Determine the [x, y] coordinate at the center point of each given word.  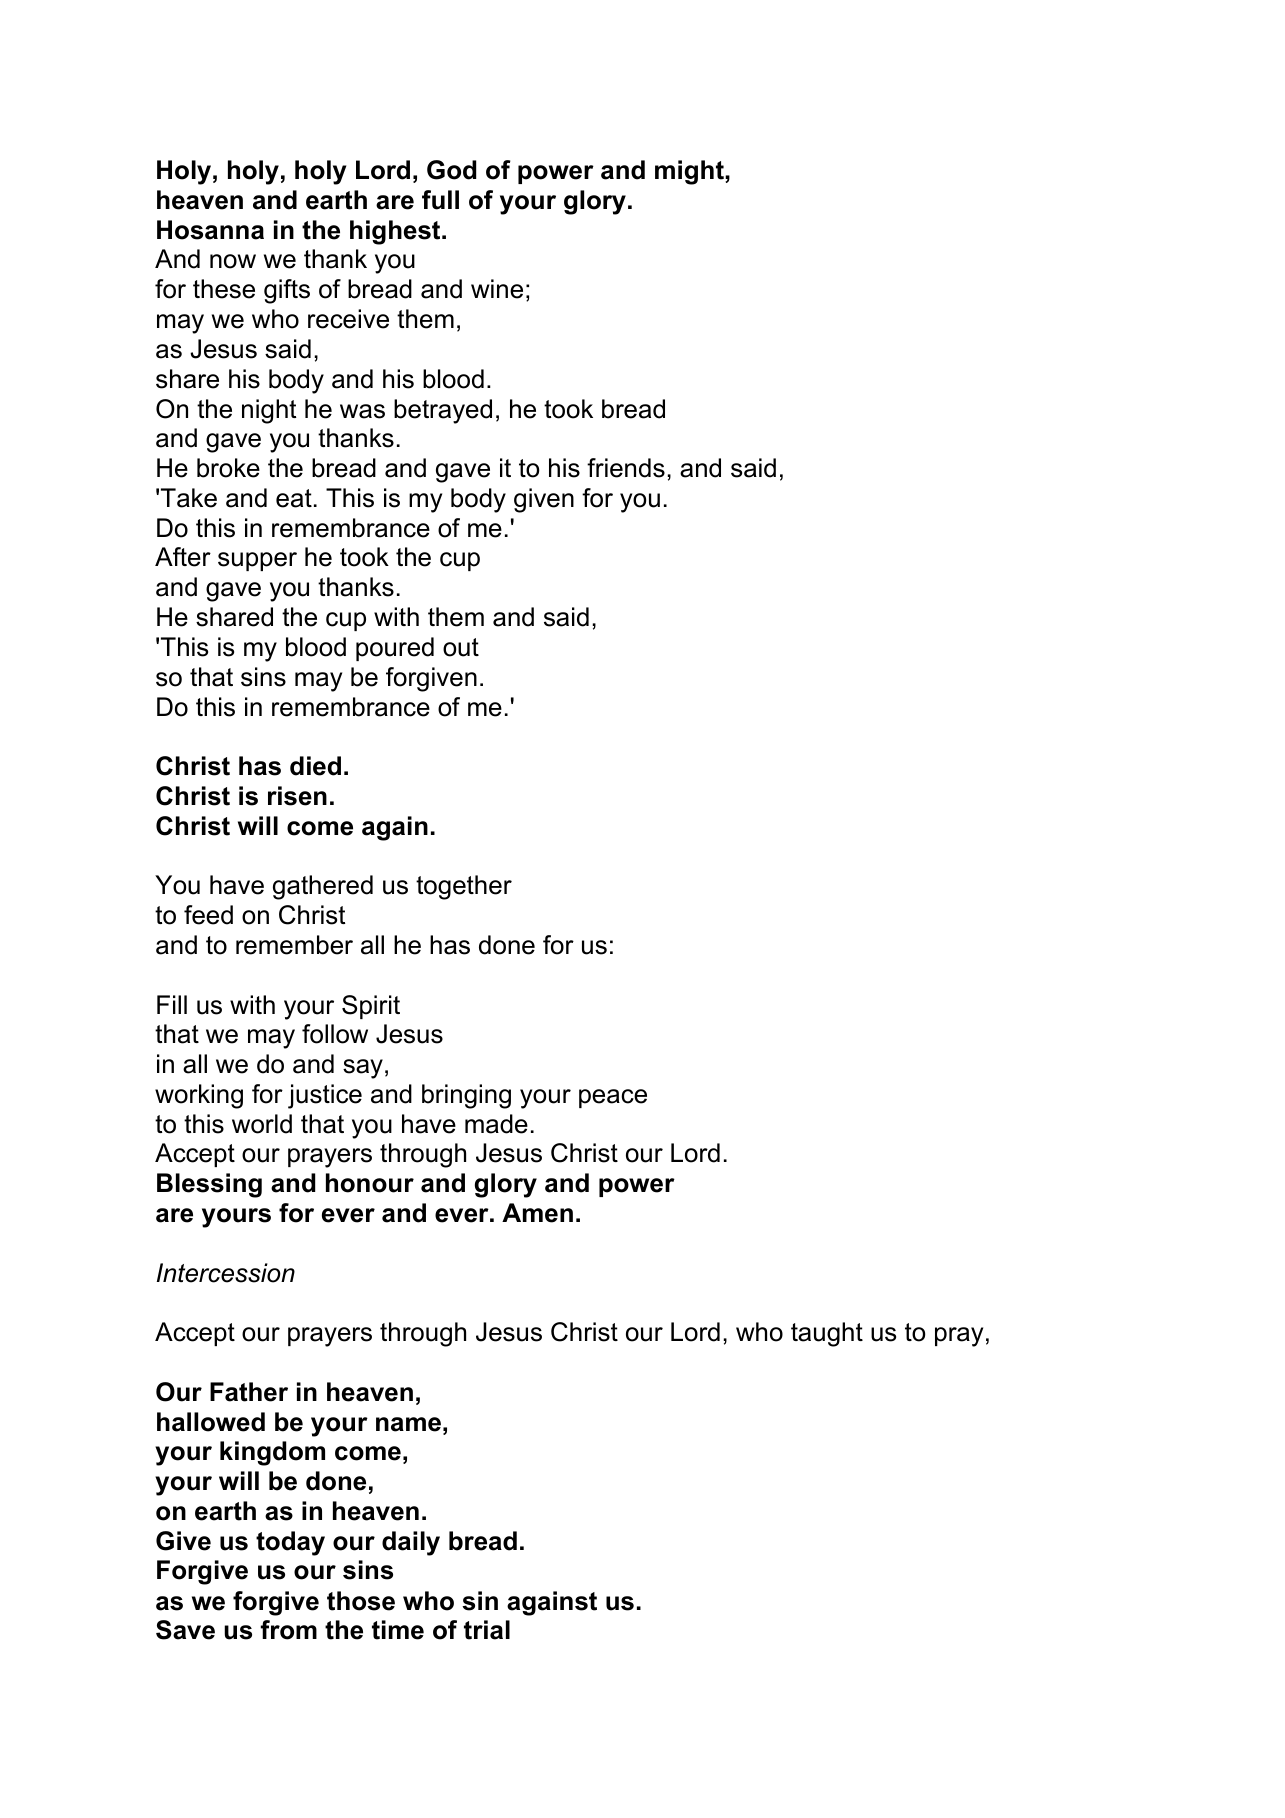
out [461, 647]
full [440, 200]
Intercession [226, 1273]
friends [626, 468]
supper [257, 561]
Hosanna [210, 230]
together [464, 887]
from [289, 1630]
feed [208, 915]
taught [827, 1334]
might [690, 172]
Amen [537, 1213]
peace [613, 1098]
